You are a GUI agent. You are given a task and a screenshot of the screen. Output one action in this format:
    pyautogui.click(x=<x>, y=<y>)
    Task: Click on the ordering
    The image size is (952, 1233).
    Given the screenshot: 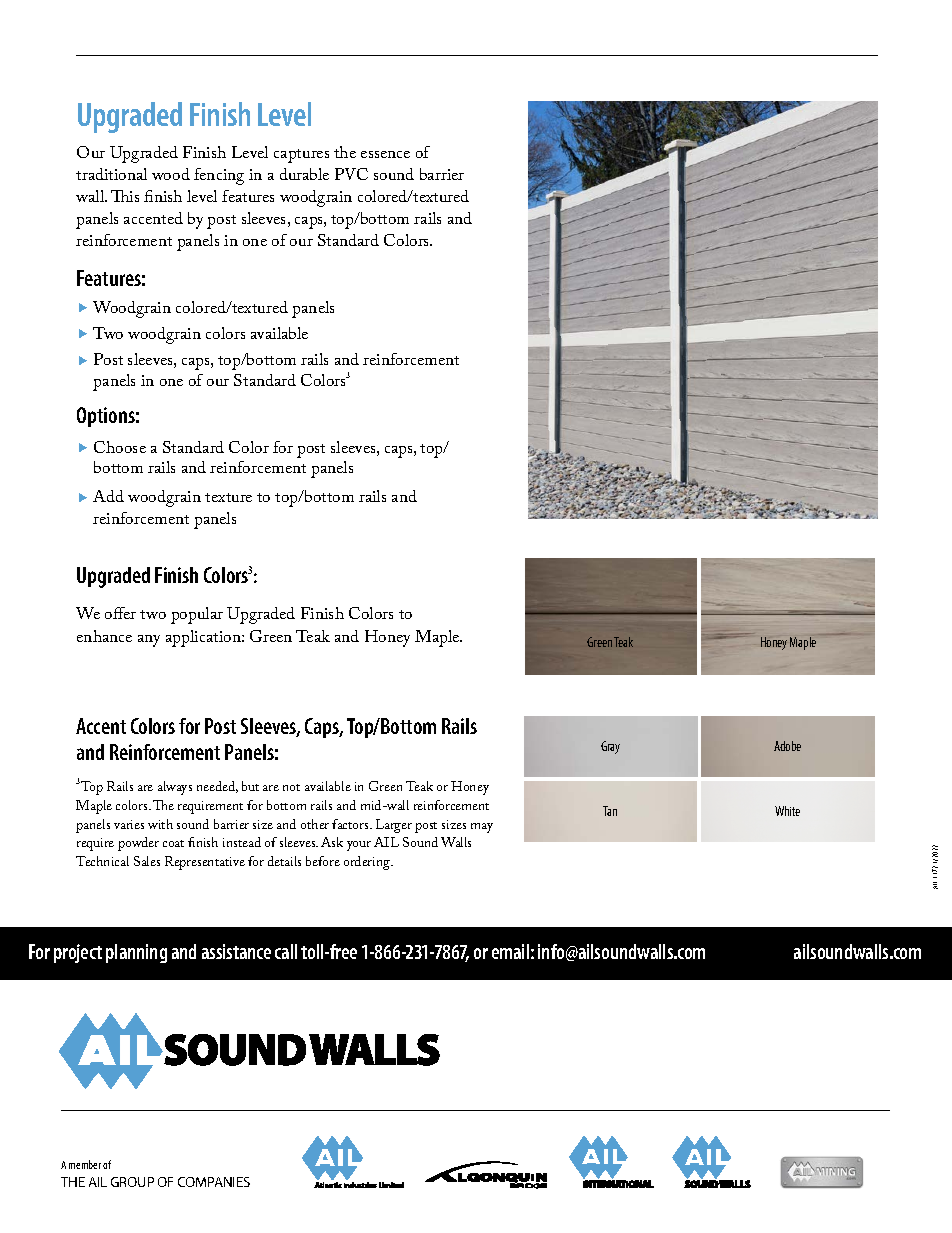 What is the action you would take?
    pyautogui.click(x=368, y=863)
